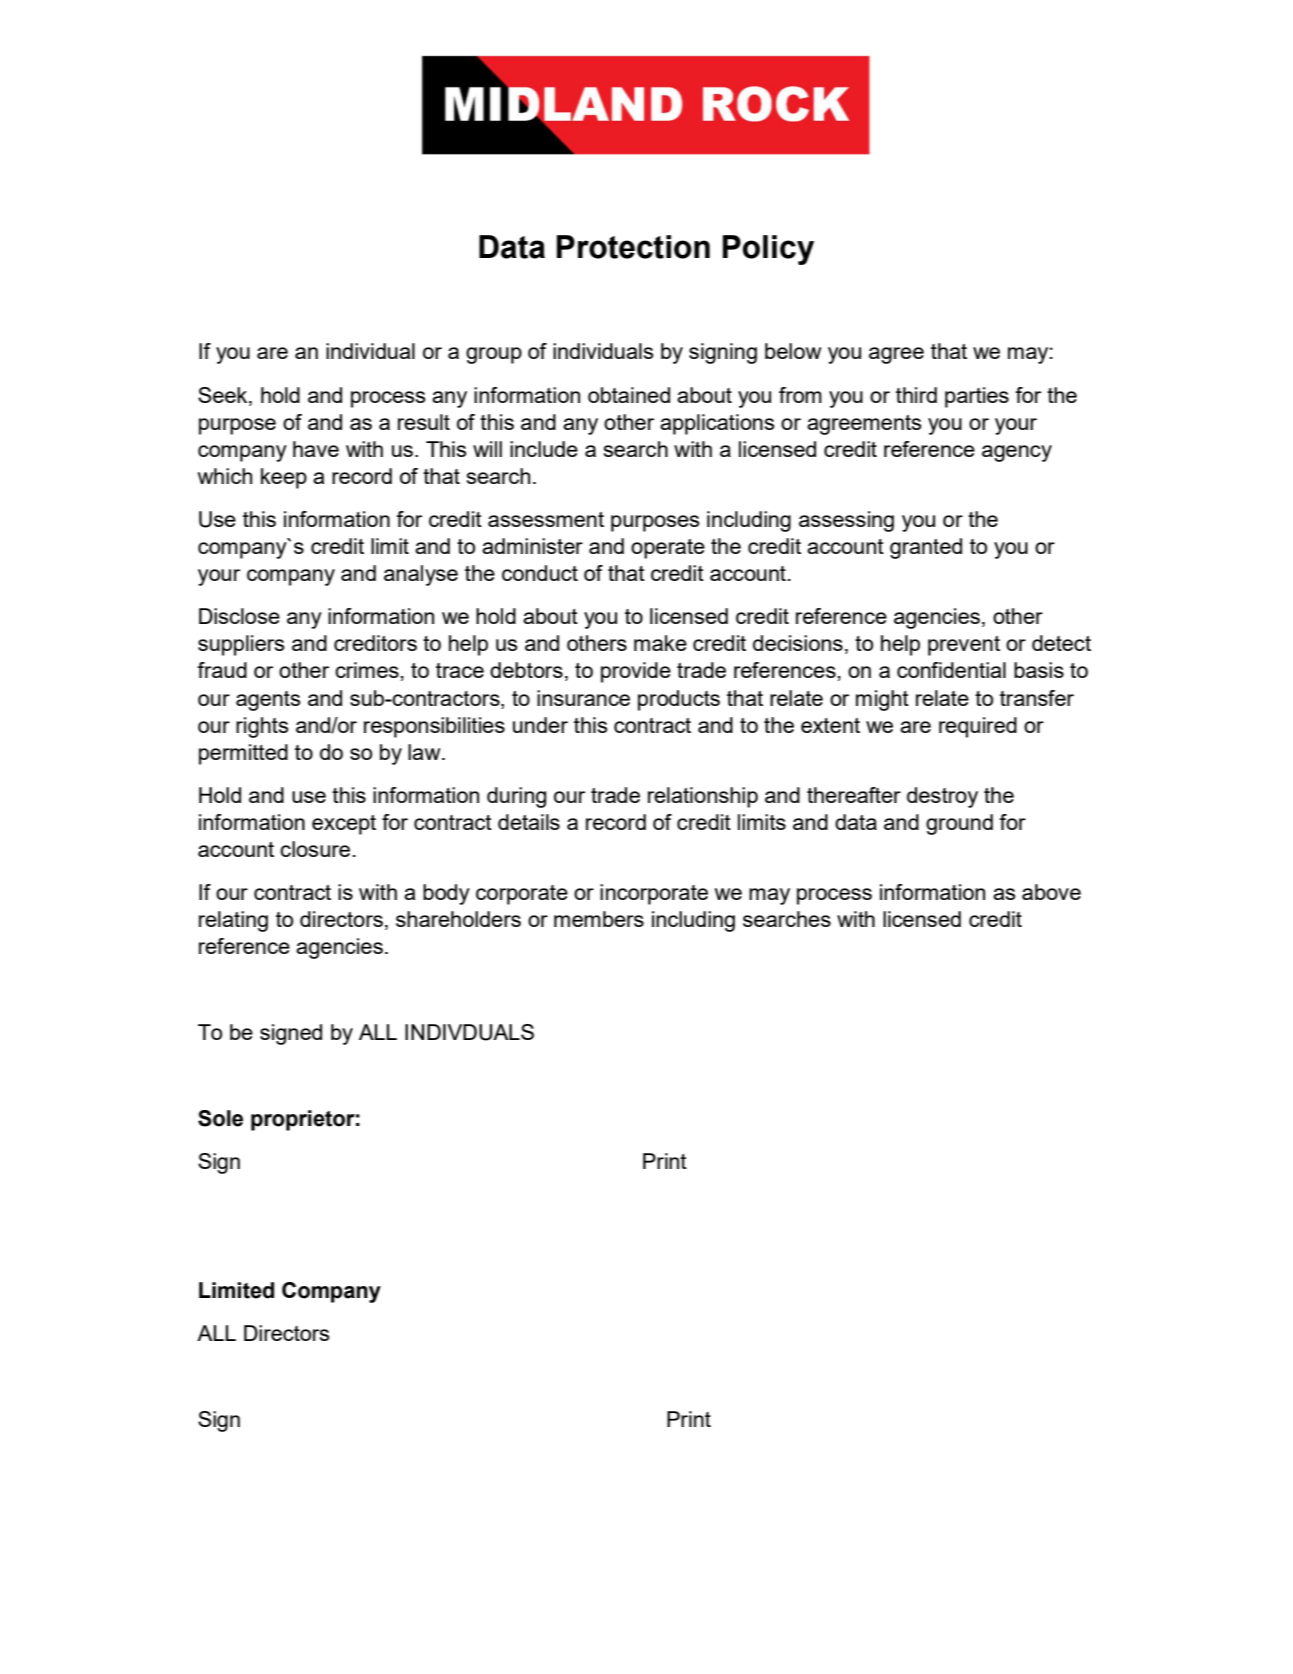 Image resolution: width=1293 pixels, height=1674 pixels. Describe the element at coordinates (284, 478) in the image. I see `keep` at that location.
